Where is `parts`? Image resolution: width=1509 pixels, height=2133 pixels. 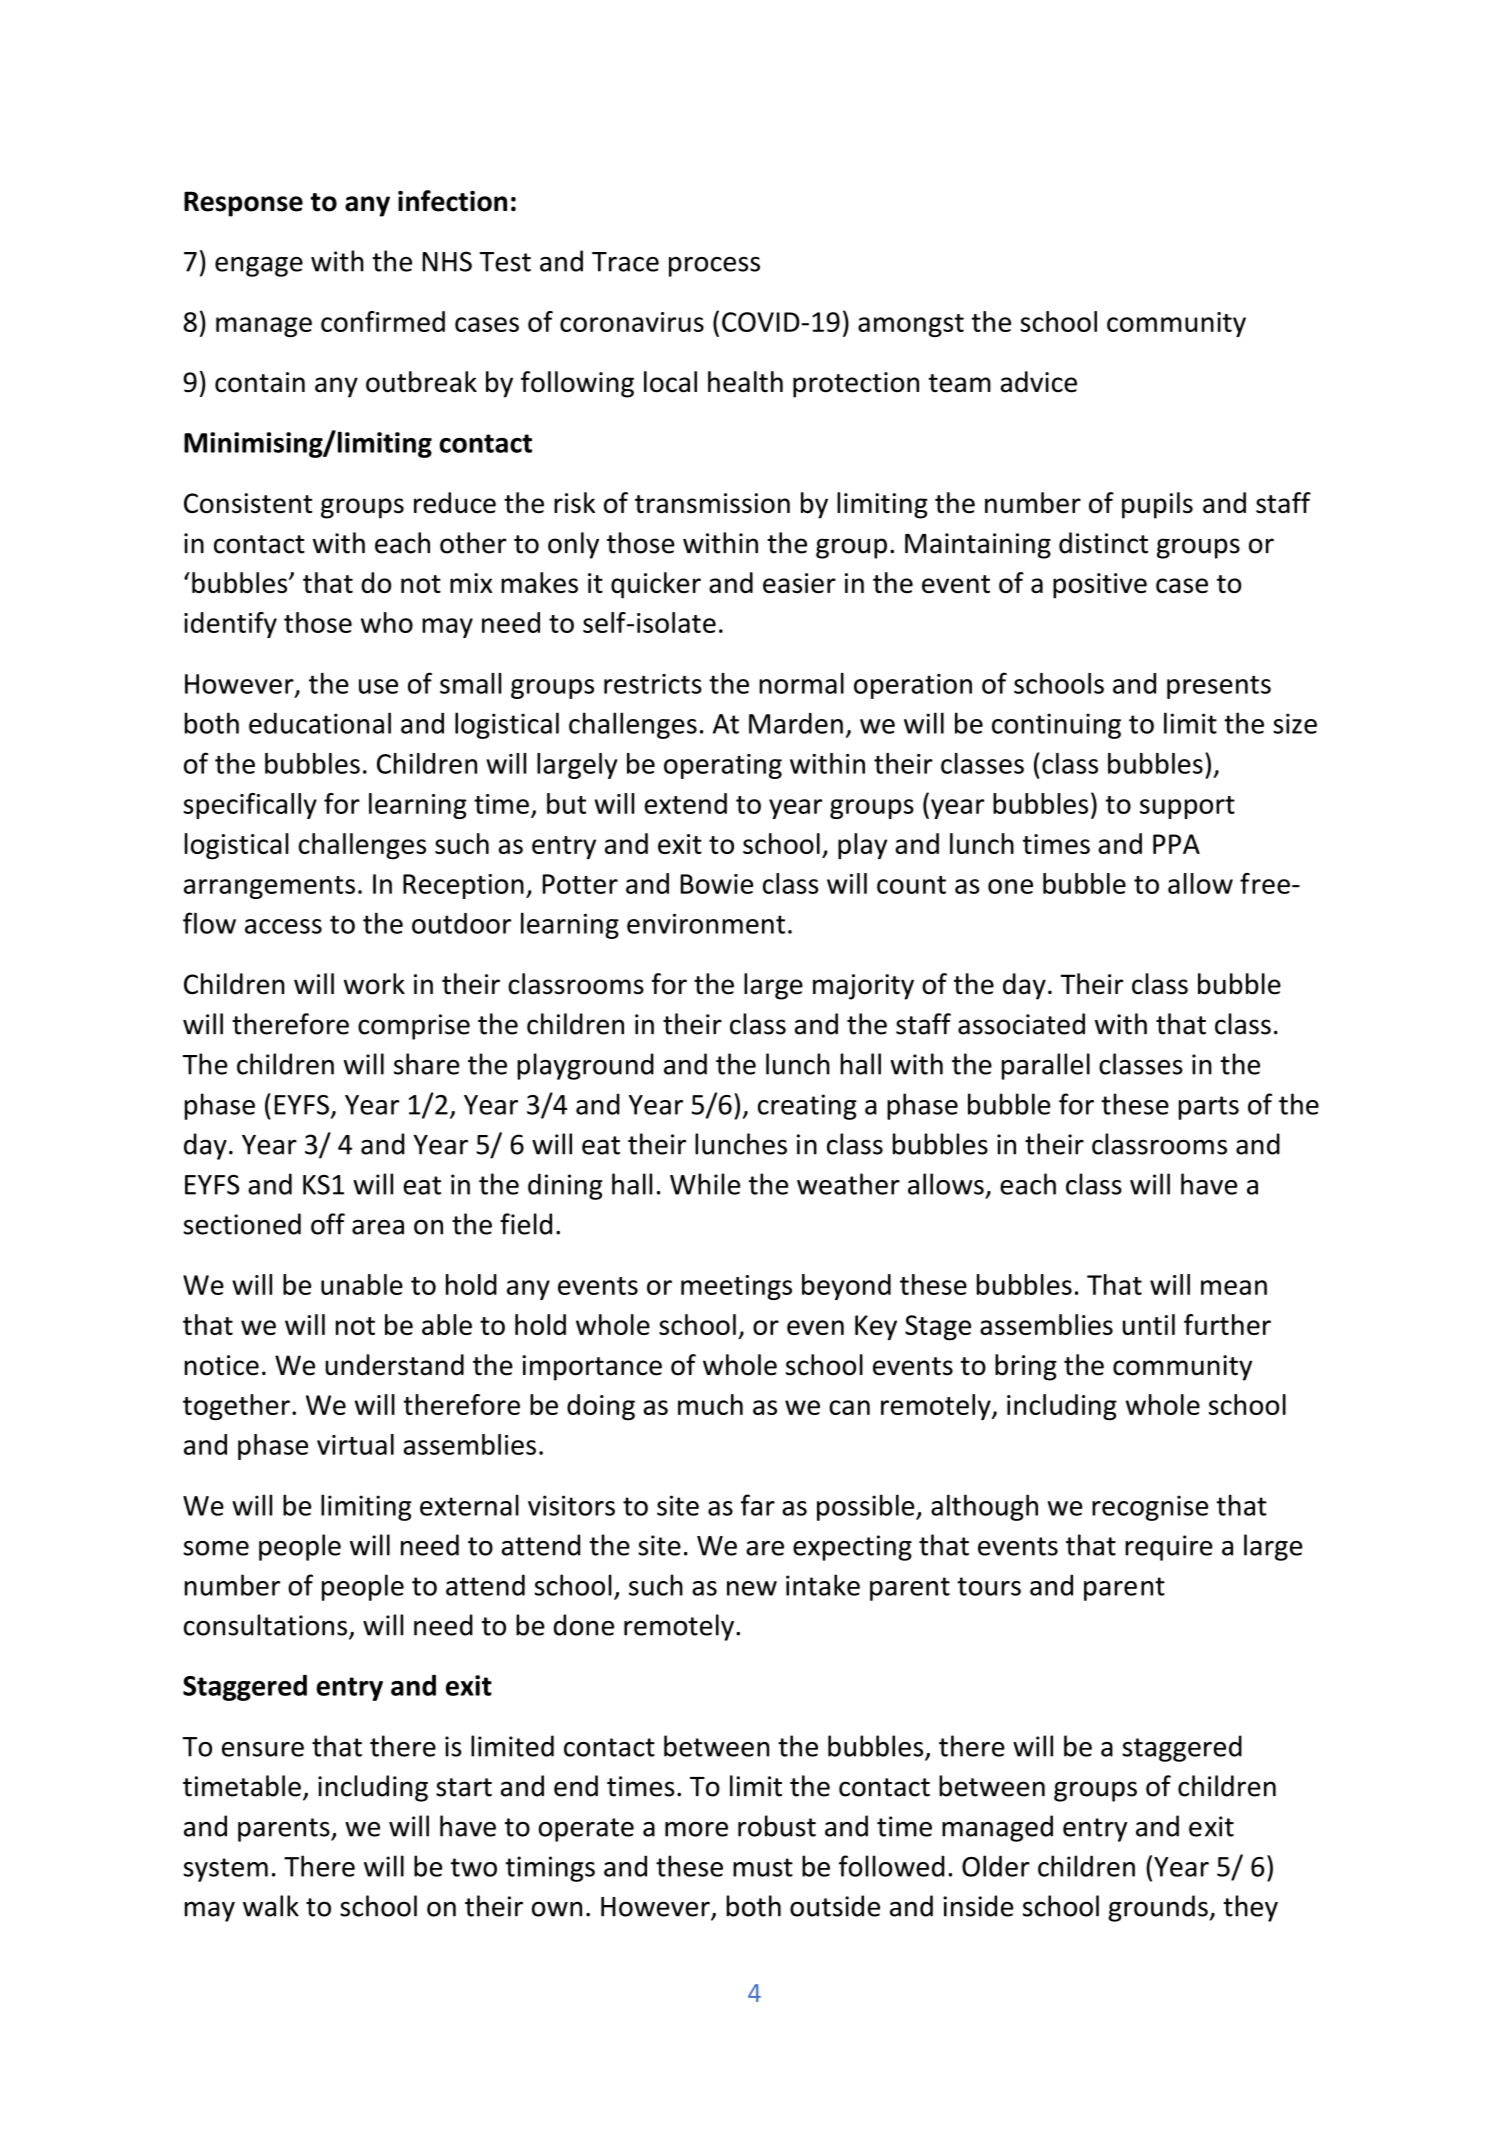 parts is located at coordinates (1209, 1108).
